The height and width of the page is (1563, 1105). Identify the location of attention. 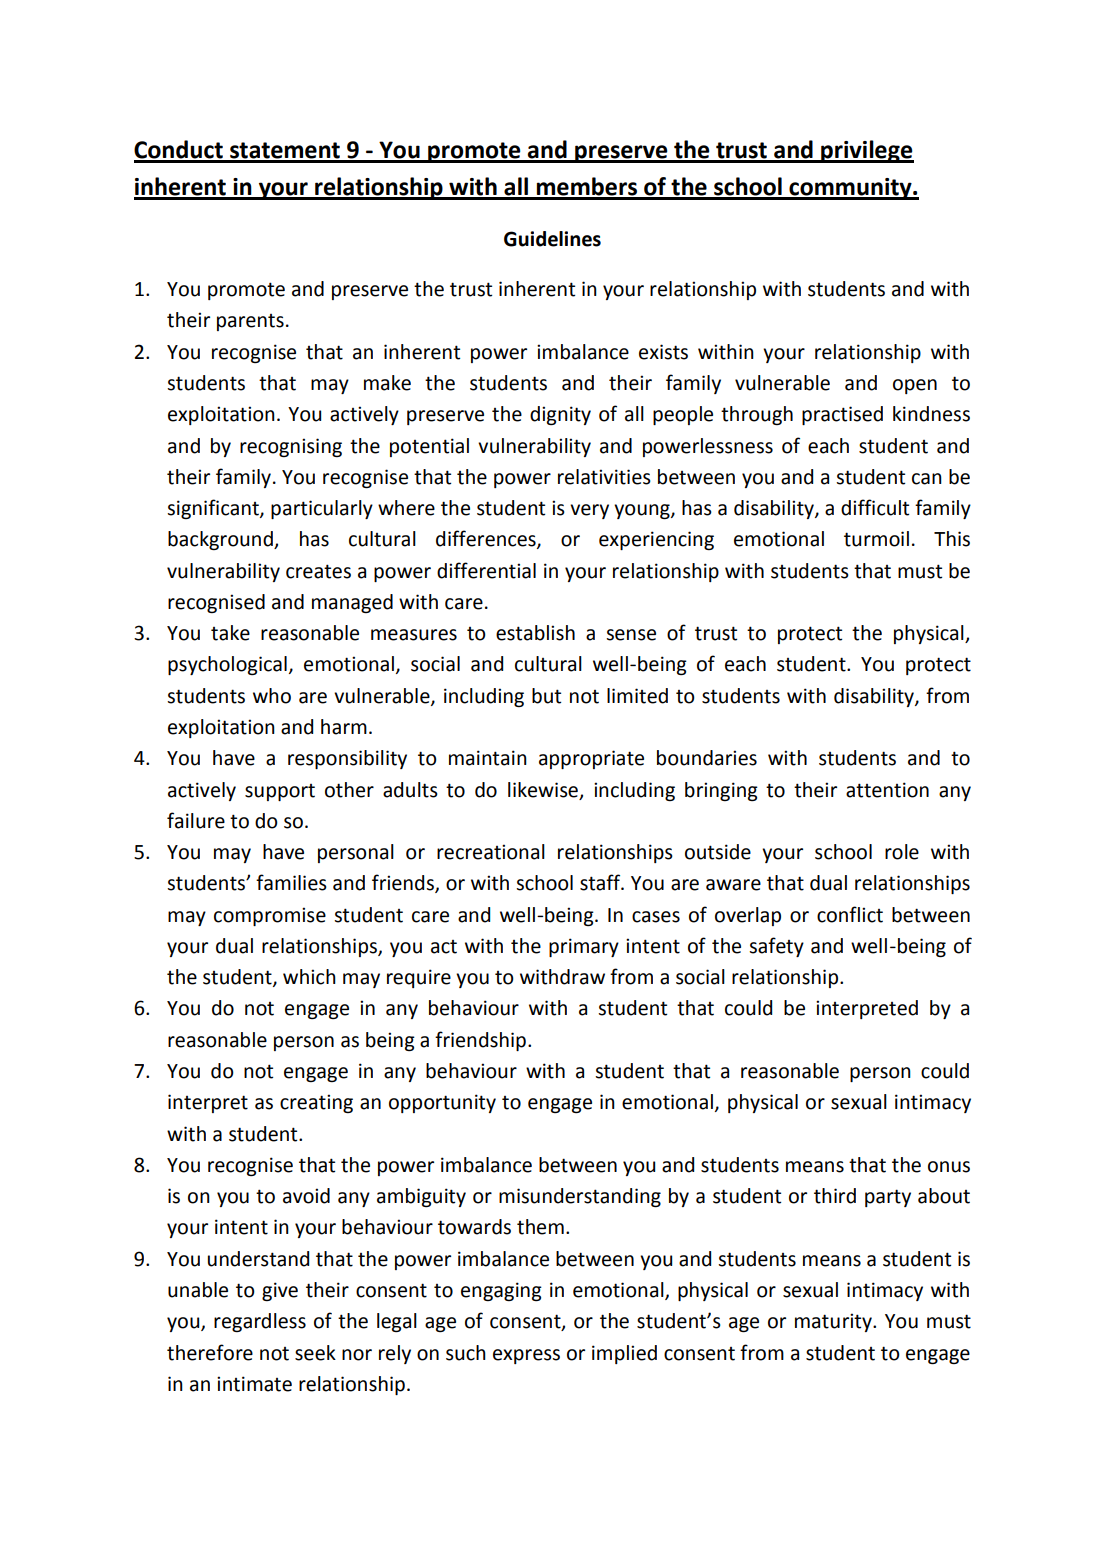
(887, 790).
